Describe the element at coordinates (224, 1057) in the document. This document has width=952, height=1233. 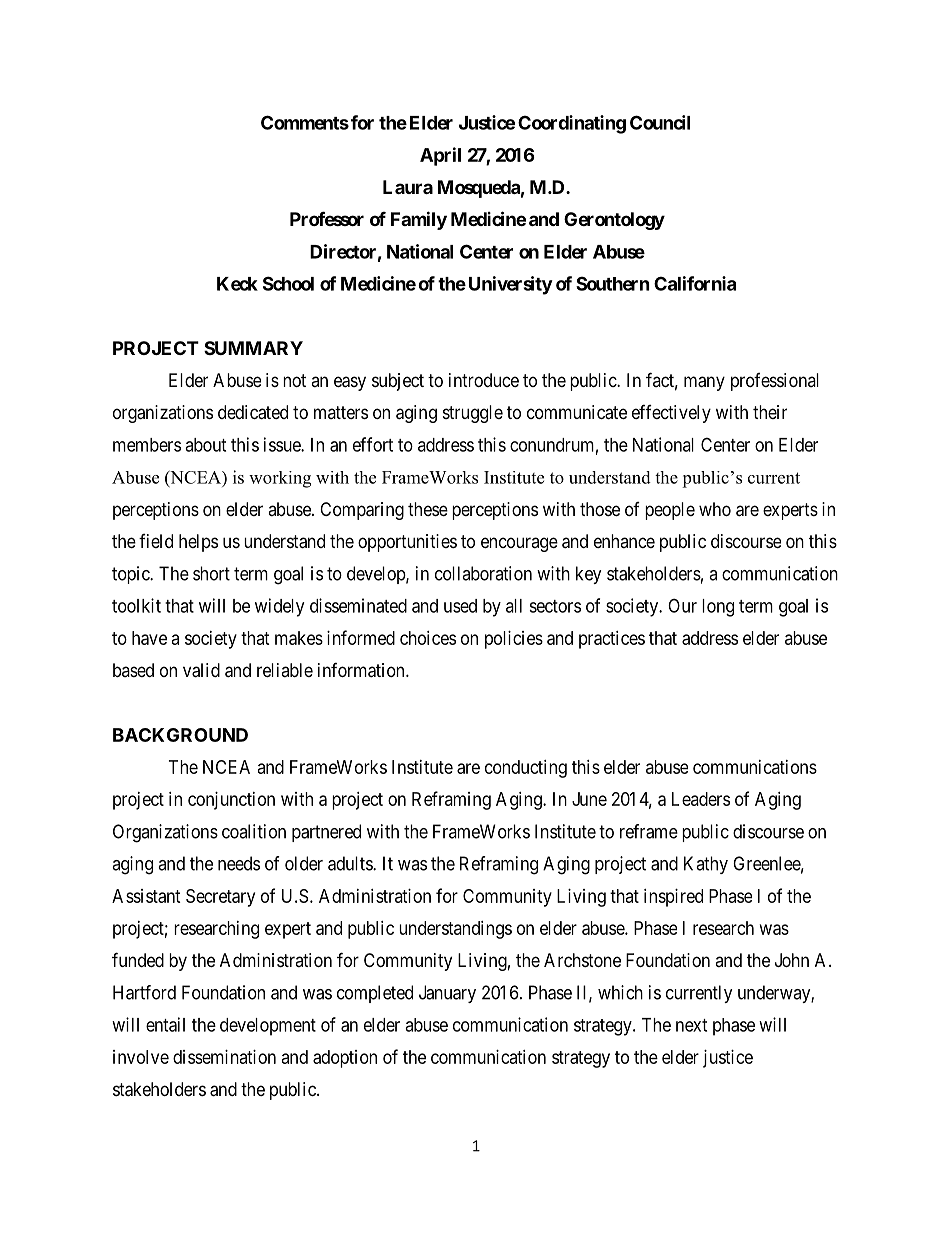
I see `dissemination` at that location.
